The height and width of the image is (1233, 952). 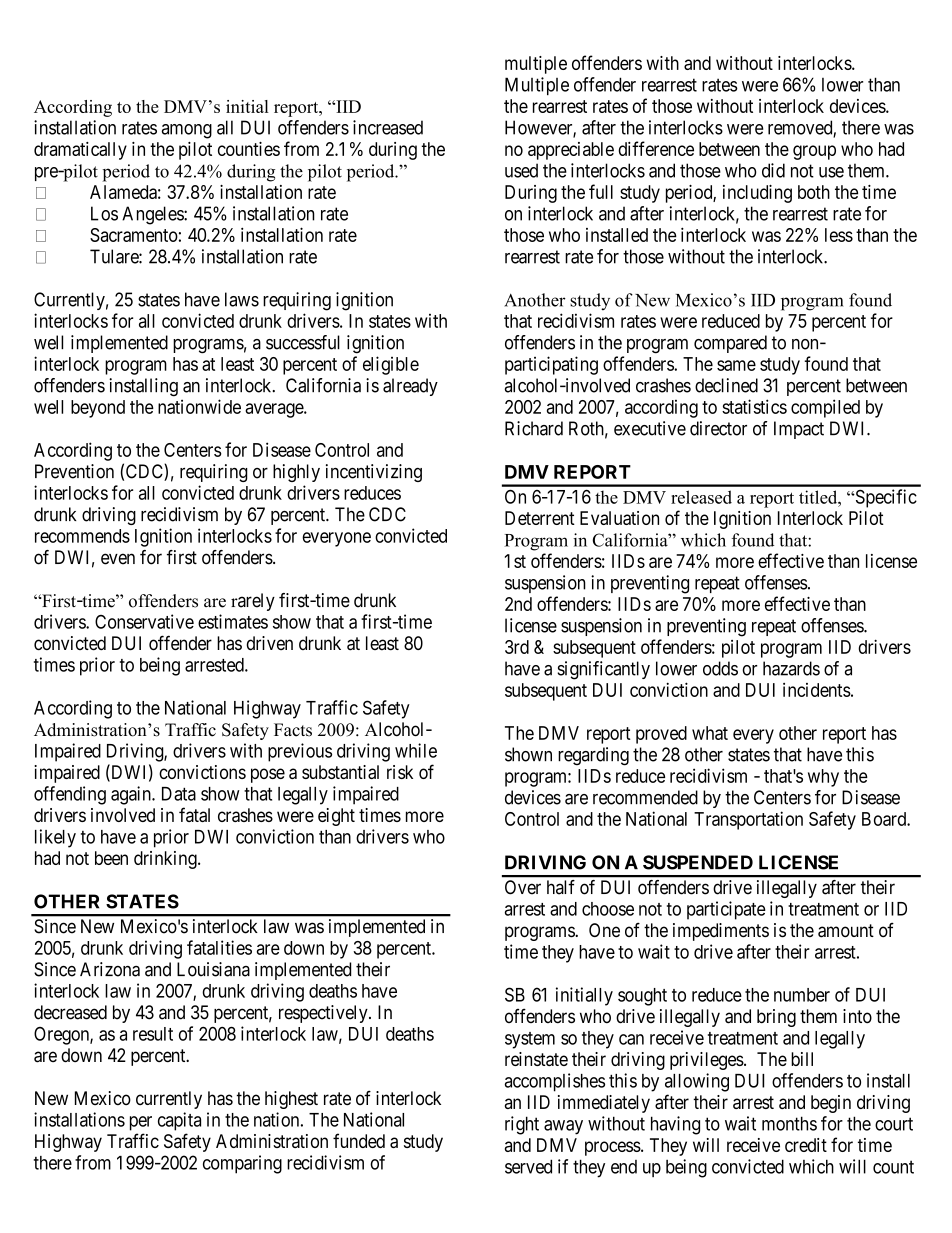 I want to click on capita, so click(x=179, y=1121).
